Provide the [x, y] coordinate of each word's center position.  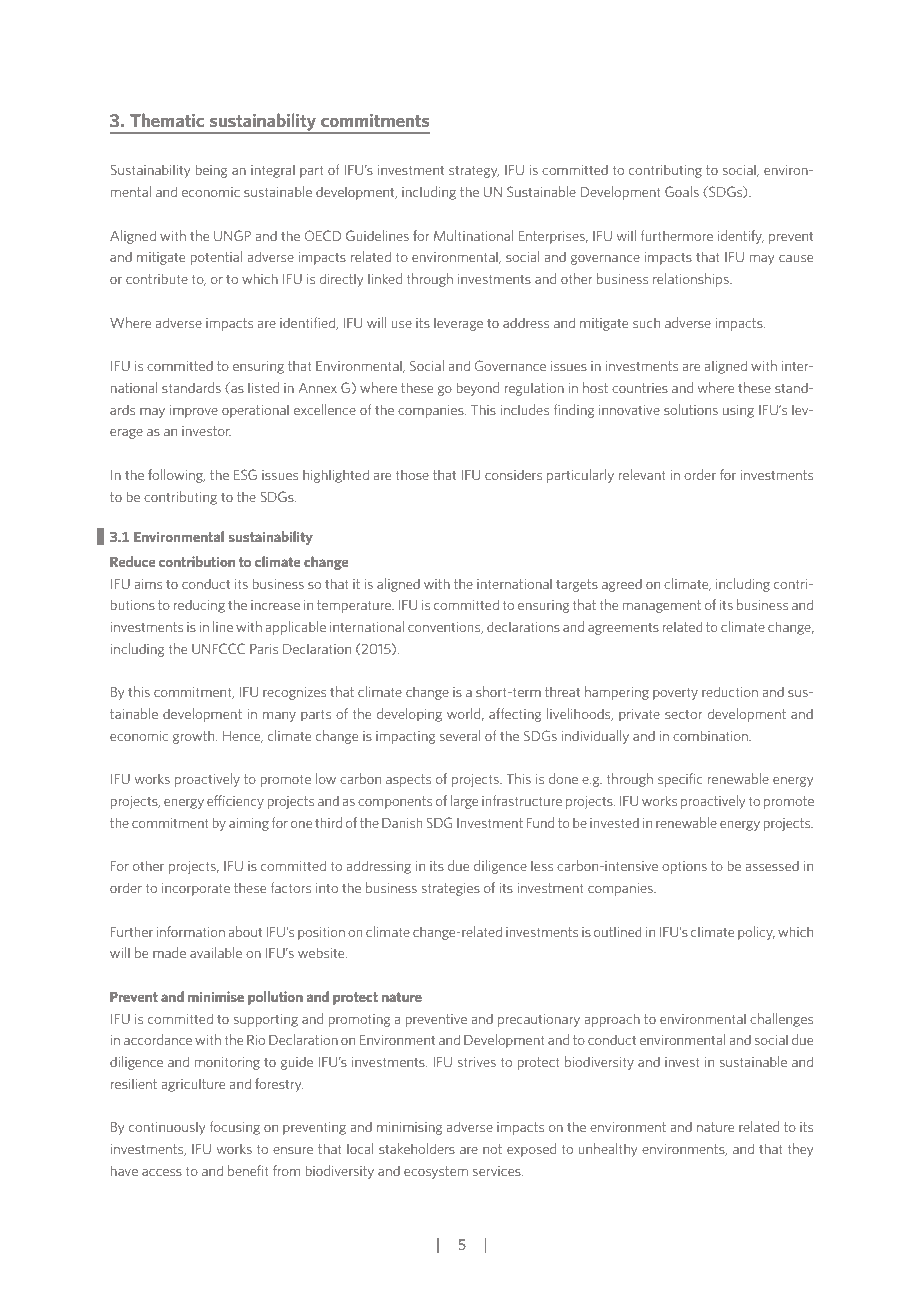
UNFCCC [218, 648]
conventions [445, 628]
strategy [474, 171]
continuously [167, 1128]
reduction [730, 691]
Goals [682, 191]
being [211, 171]
